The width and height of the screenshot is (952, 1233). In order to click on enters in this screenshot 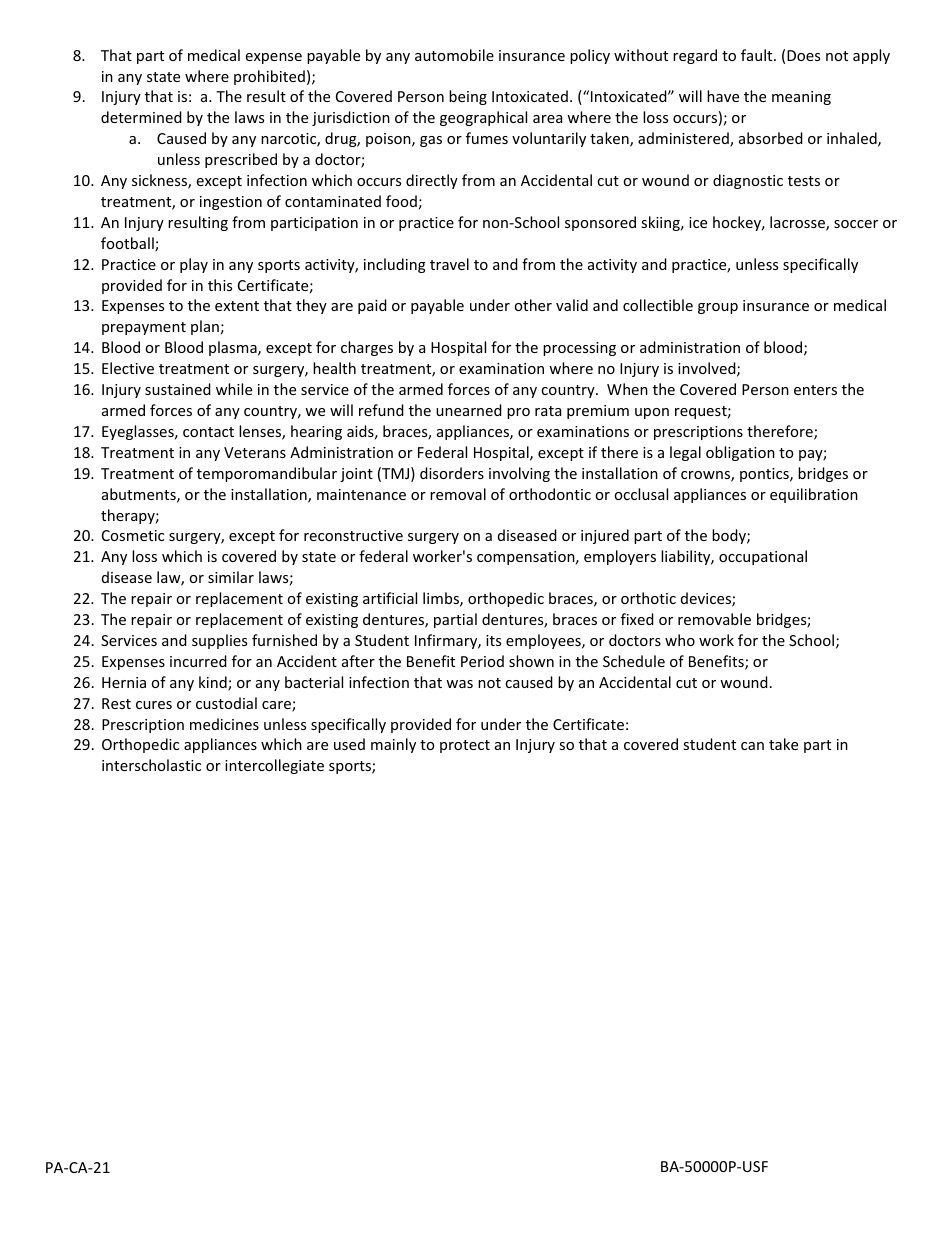, I will do `click(815, 390)`.
